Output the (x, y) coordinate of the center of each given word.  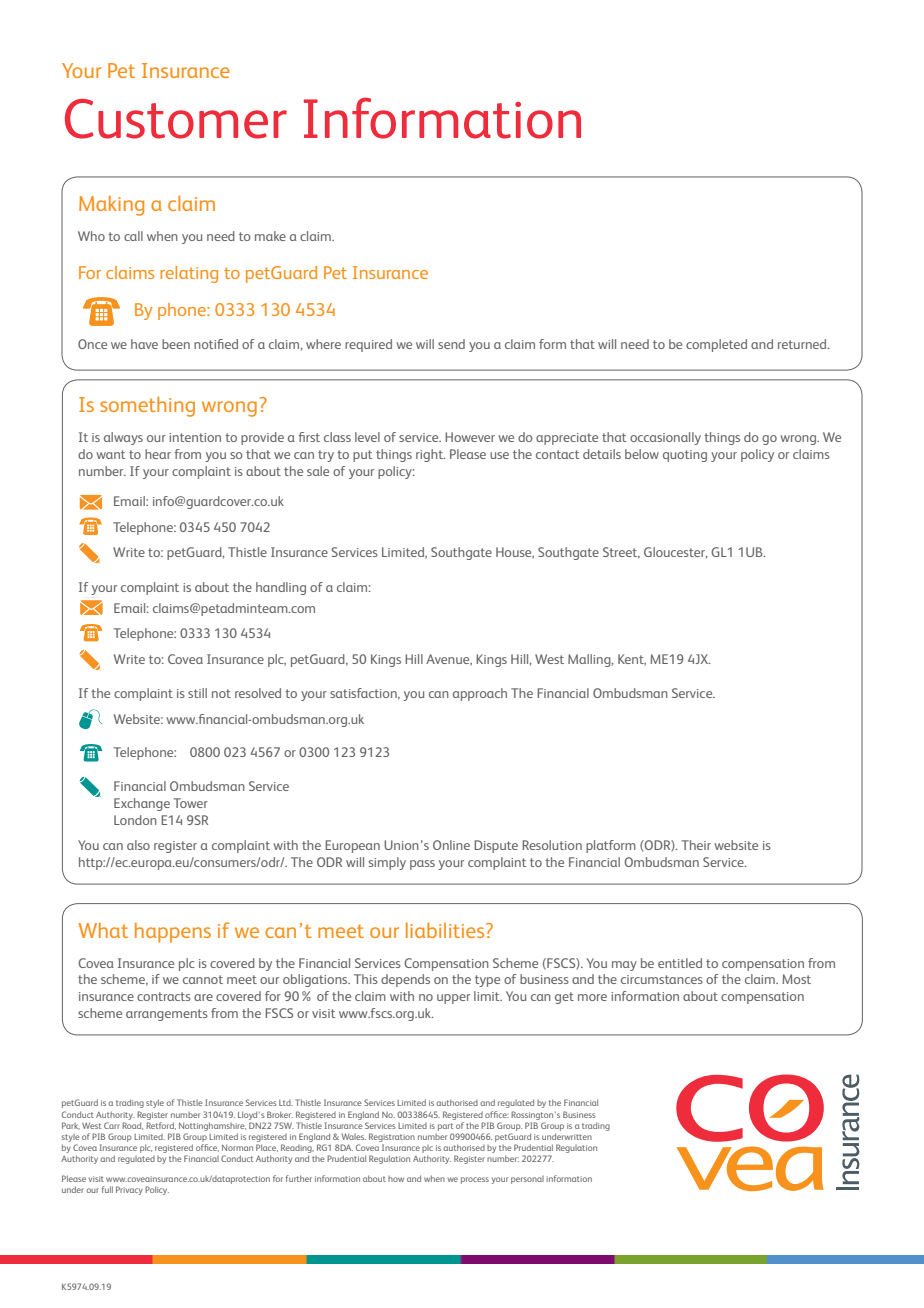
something (147, 407)
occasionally (665, 438)
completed (716, 345)
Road (132, 1126)
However (470, 437)
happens (173, 933)
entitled (680, 963)
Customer (176, 119)
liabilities (446, 930)
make (270, 236)
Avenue (449, 660)
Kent (632, 660)
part (445, 1127)
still (197, 693)
